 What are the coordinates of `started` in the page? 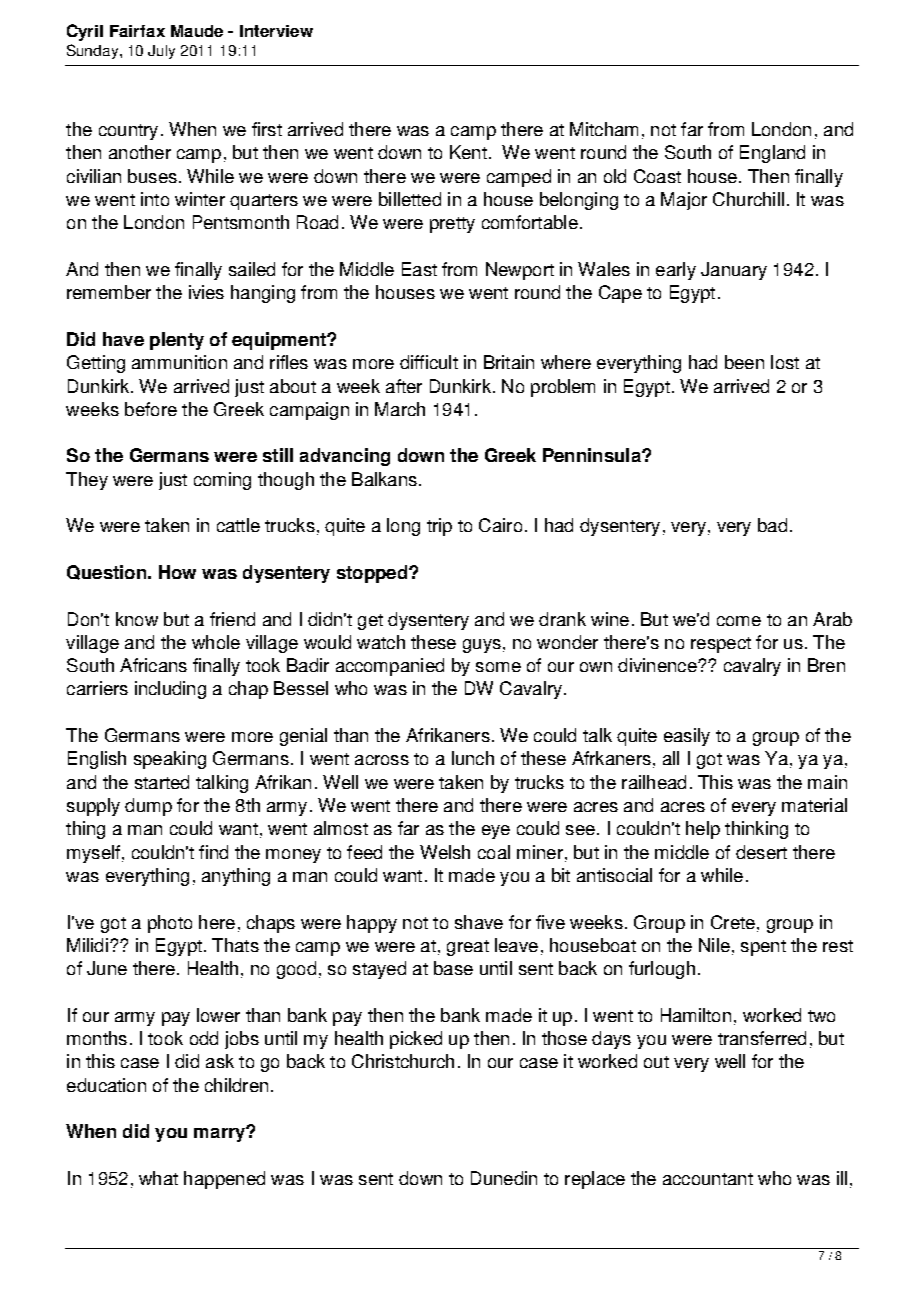 It's located at (162, 782).
